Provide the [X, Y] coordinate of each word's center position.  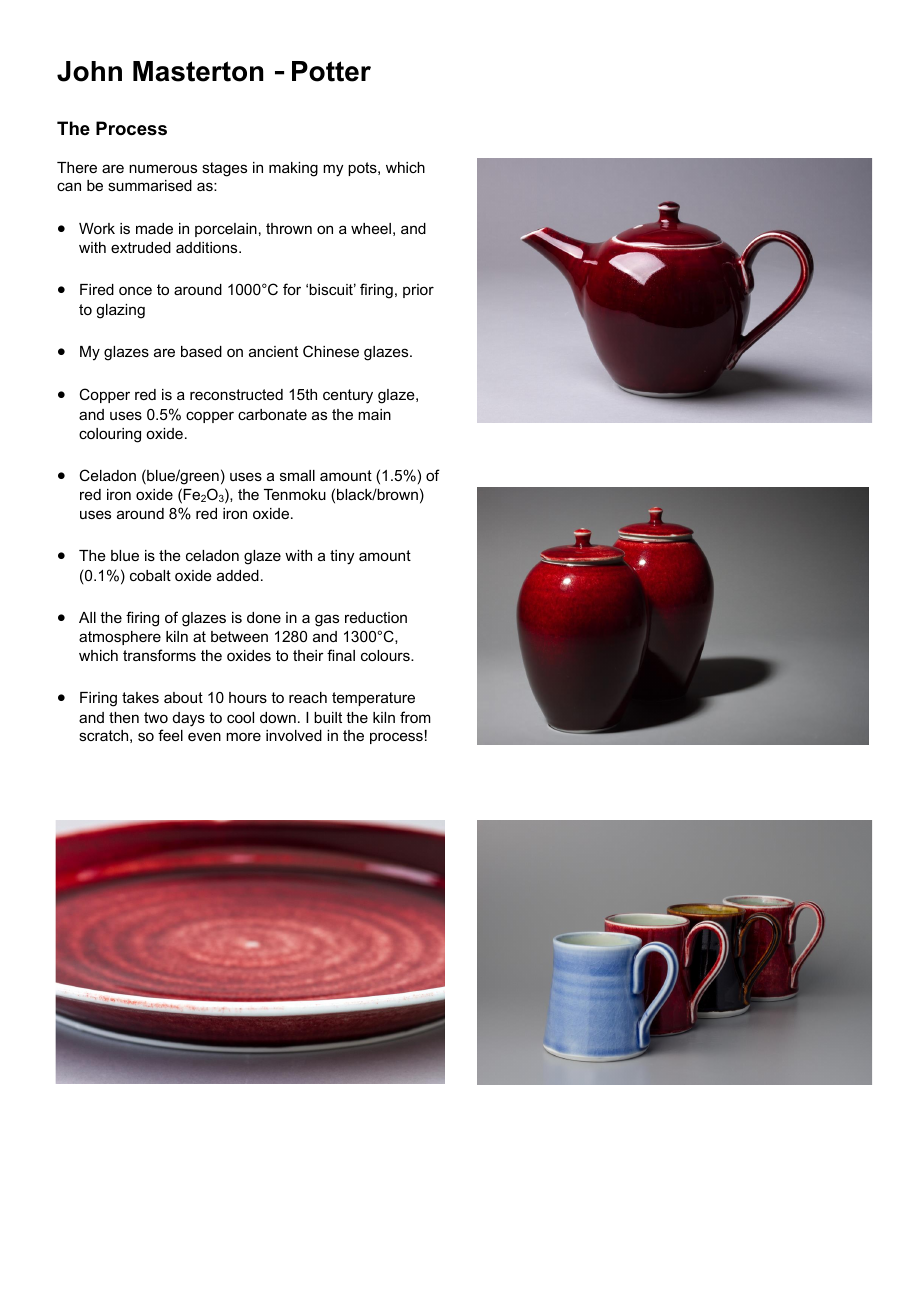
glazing [120, 311]
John [89, 71]
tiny [342, 557]
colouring [110, 435]
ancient [273, 351]
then [124, 717]
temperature [373, 699]
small [297, 475]
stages [224, 169]
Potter [331, 71]
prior [418, 291]
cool [240, 717]
